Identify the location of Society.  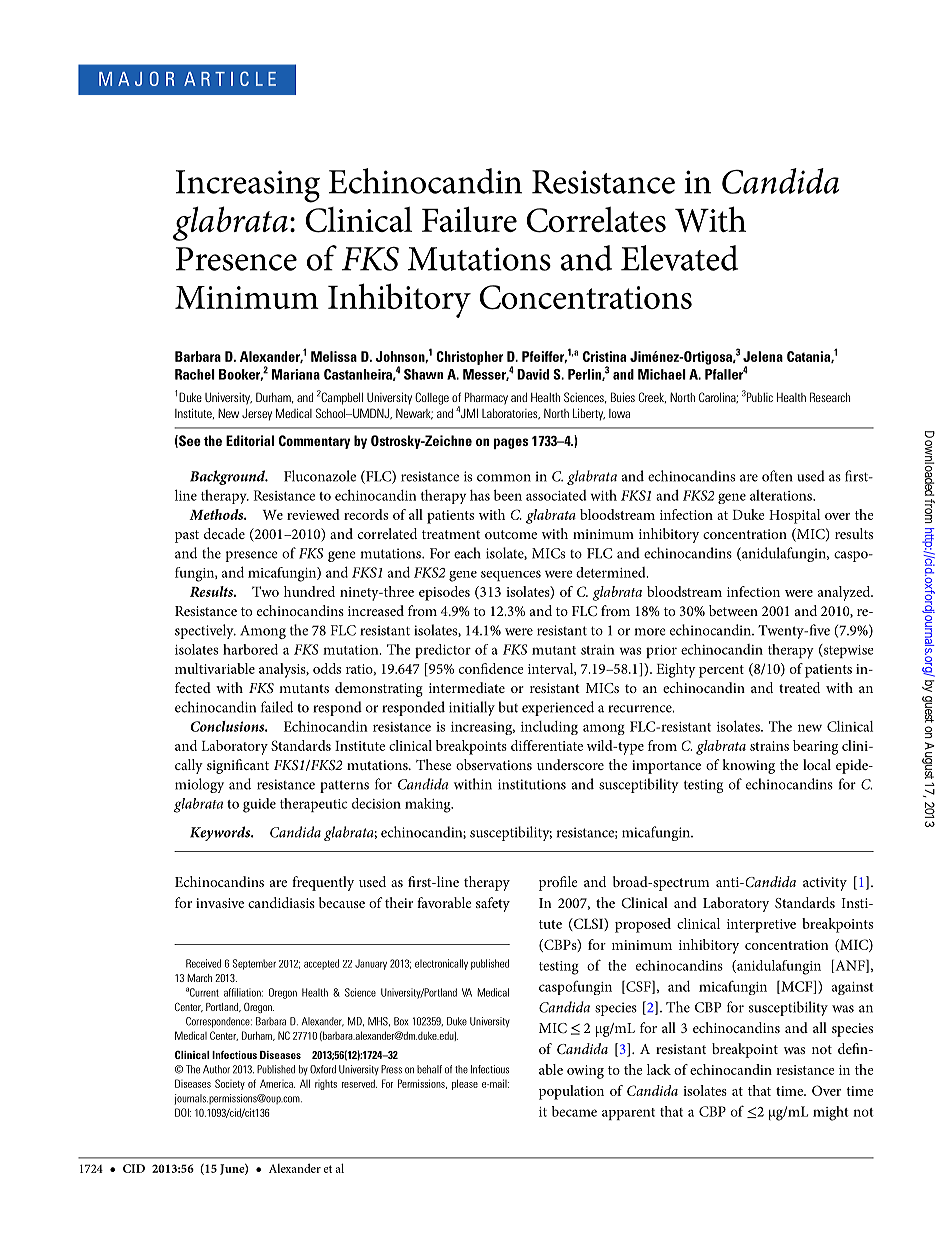
(230, 1084).
